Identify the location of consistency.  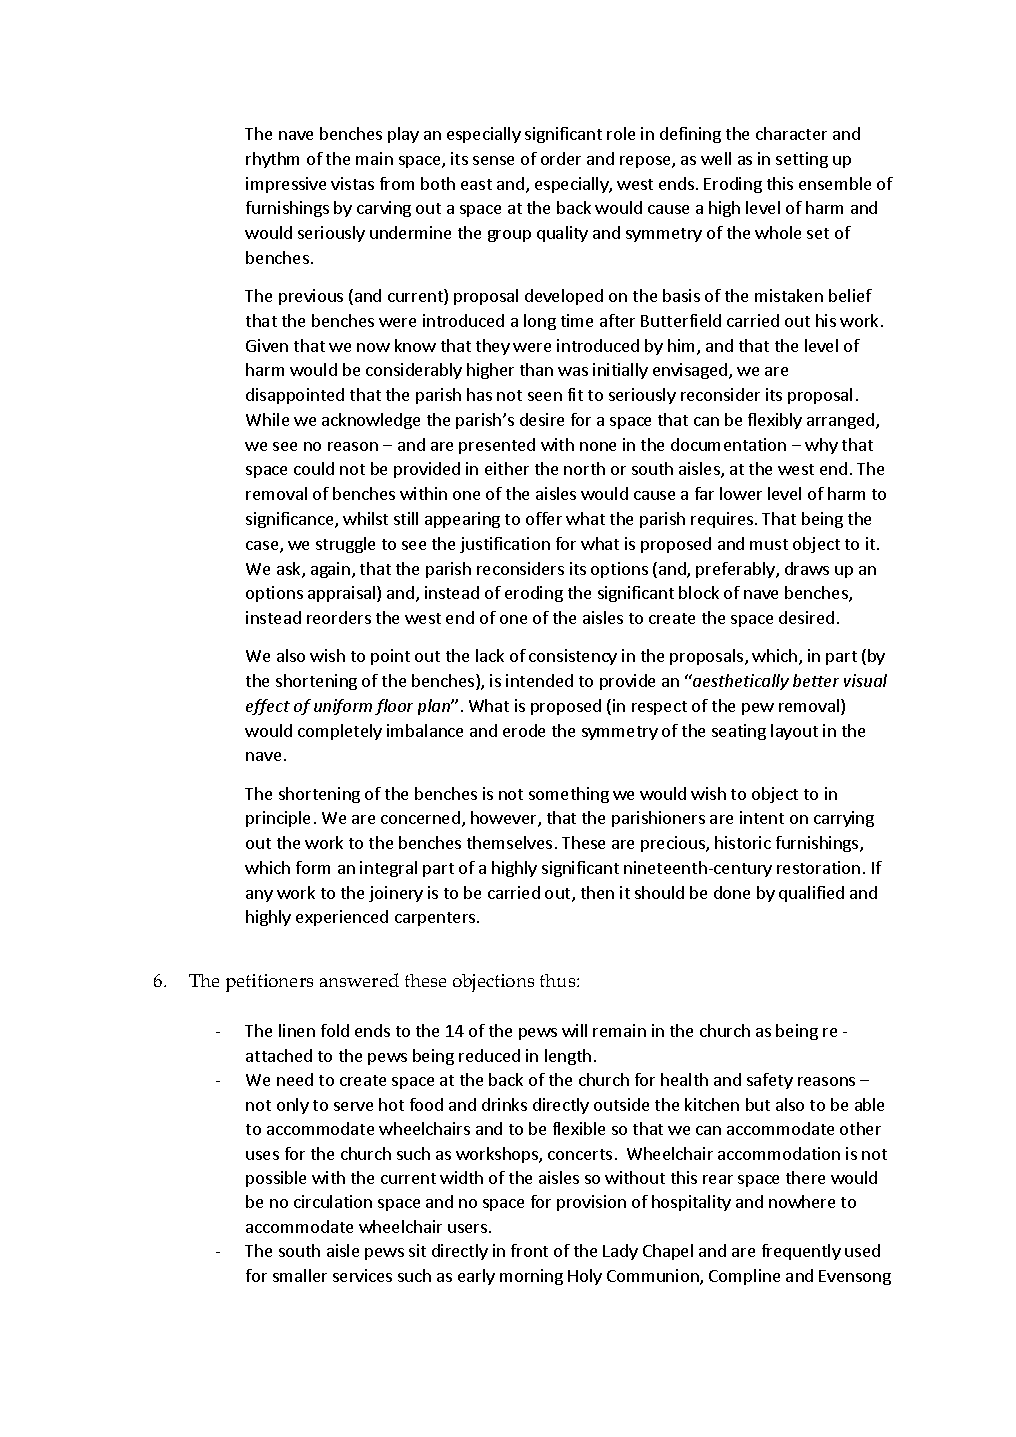
(573, 657).
